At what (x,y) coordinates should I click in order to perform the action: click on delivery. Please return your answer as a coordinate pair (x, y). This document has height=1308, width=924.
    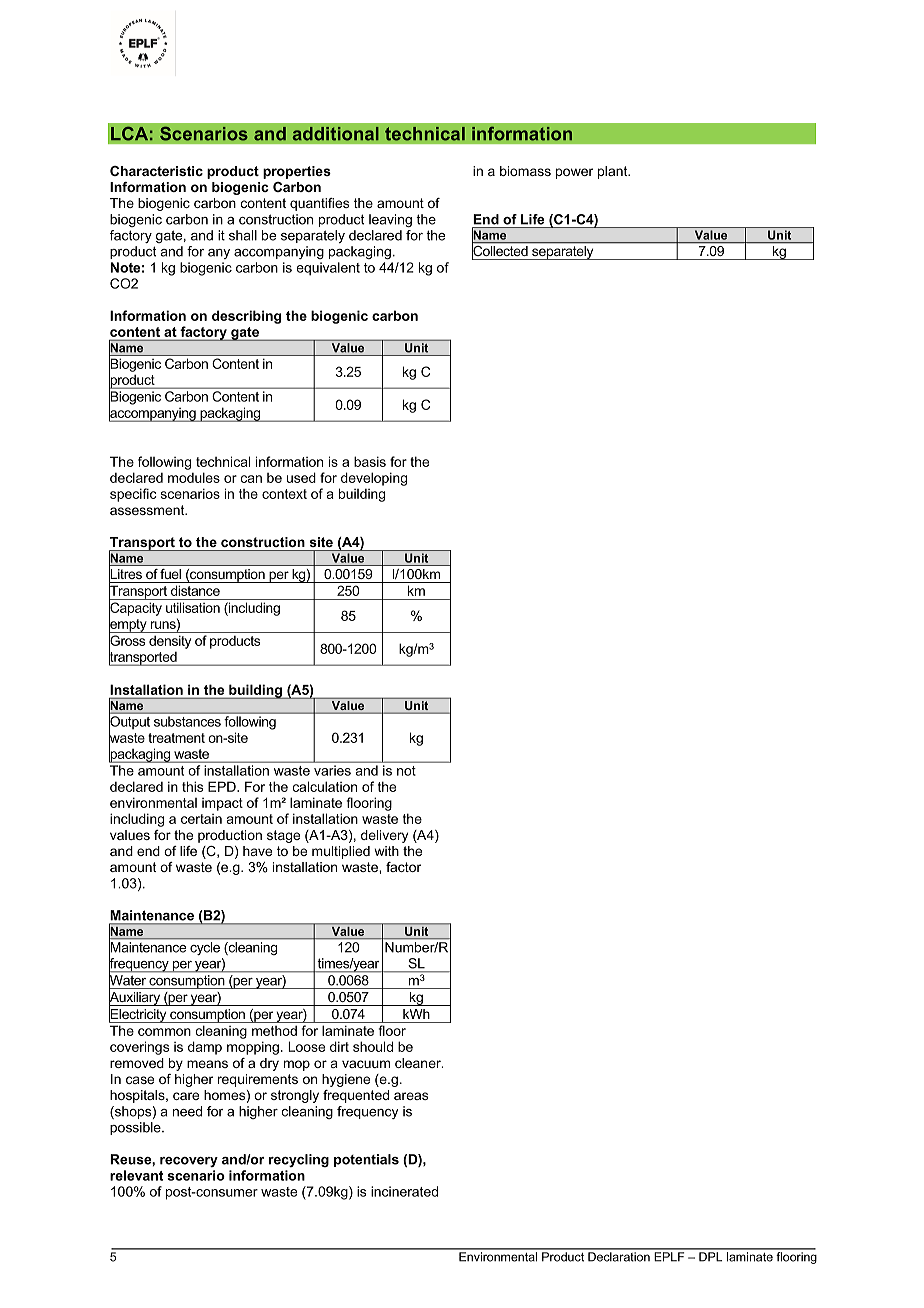
    Looking at the image, I should click on (384, 836).
